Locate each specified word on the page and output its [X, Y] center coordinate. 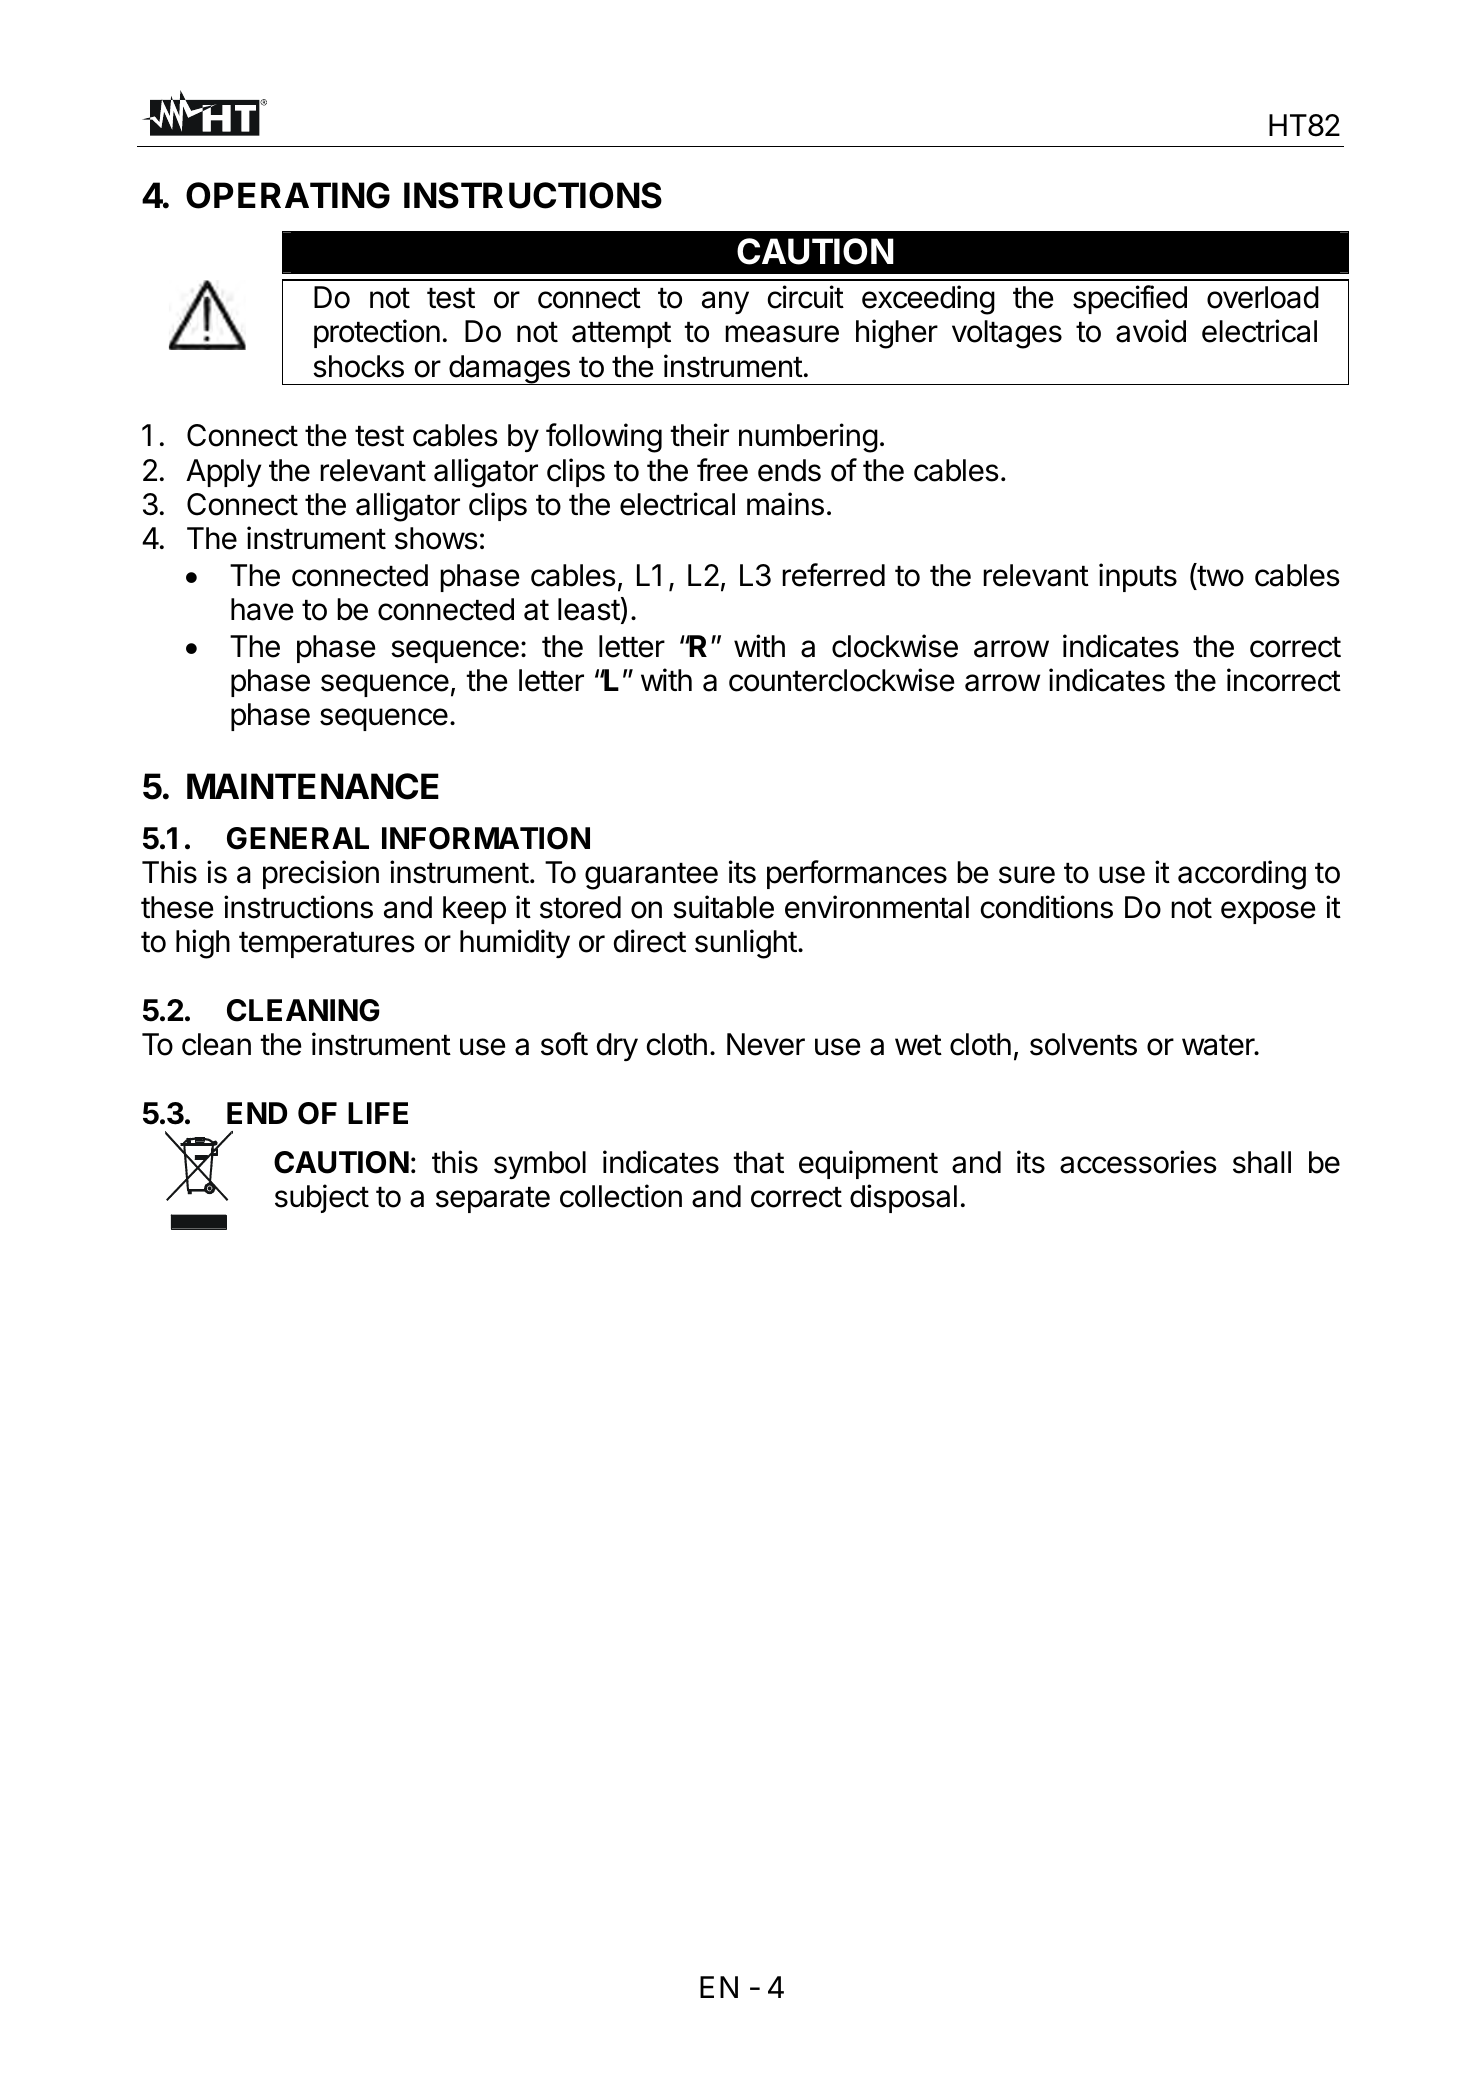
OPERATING [288, 195]
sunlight [746, 944]
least [589, 609]
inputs [1138, 577]
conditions [1047, 907]
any [725, 302]
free [722, 470]
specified [1130, 299]
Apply [223, 473]
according [1242, 875]
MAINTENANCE [313, 786]
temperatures [327, 945]
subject [322, 1198]
